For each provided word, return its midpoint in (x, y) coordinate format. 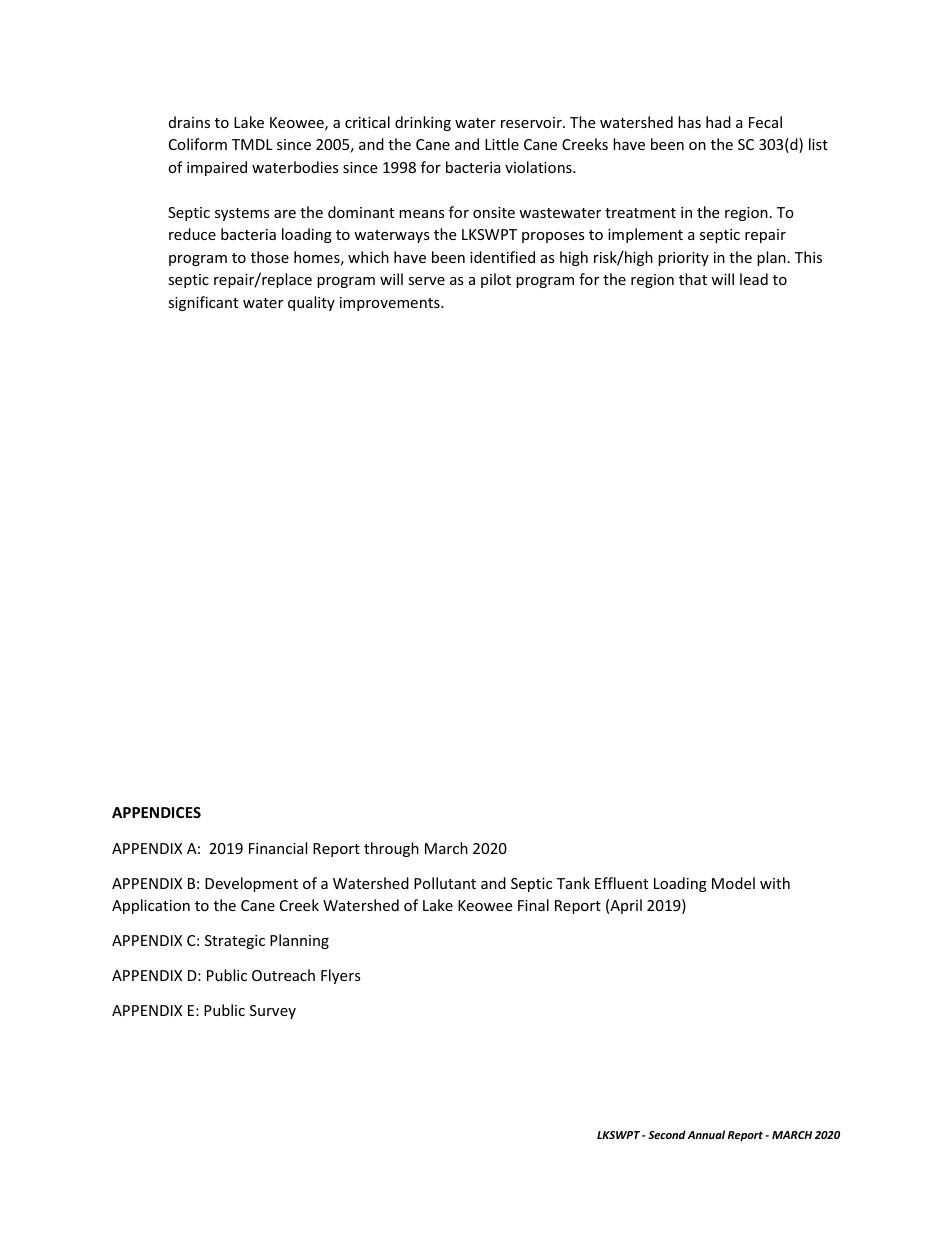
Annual (706, 1134)
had (718, 122)
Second (667, 1134)
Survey (273, 1012)
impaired (217, 168)
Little (502, 144)
